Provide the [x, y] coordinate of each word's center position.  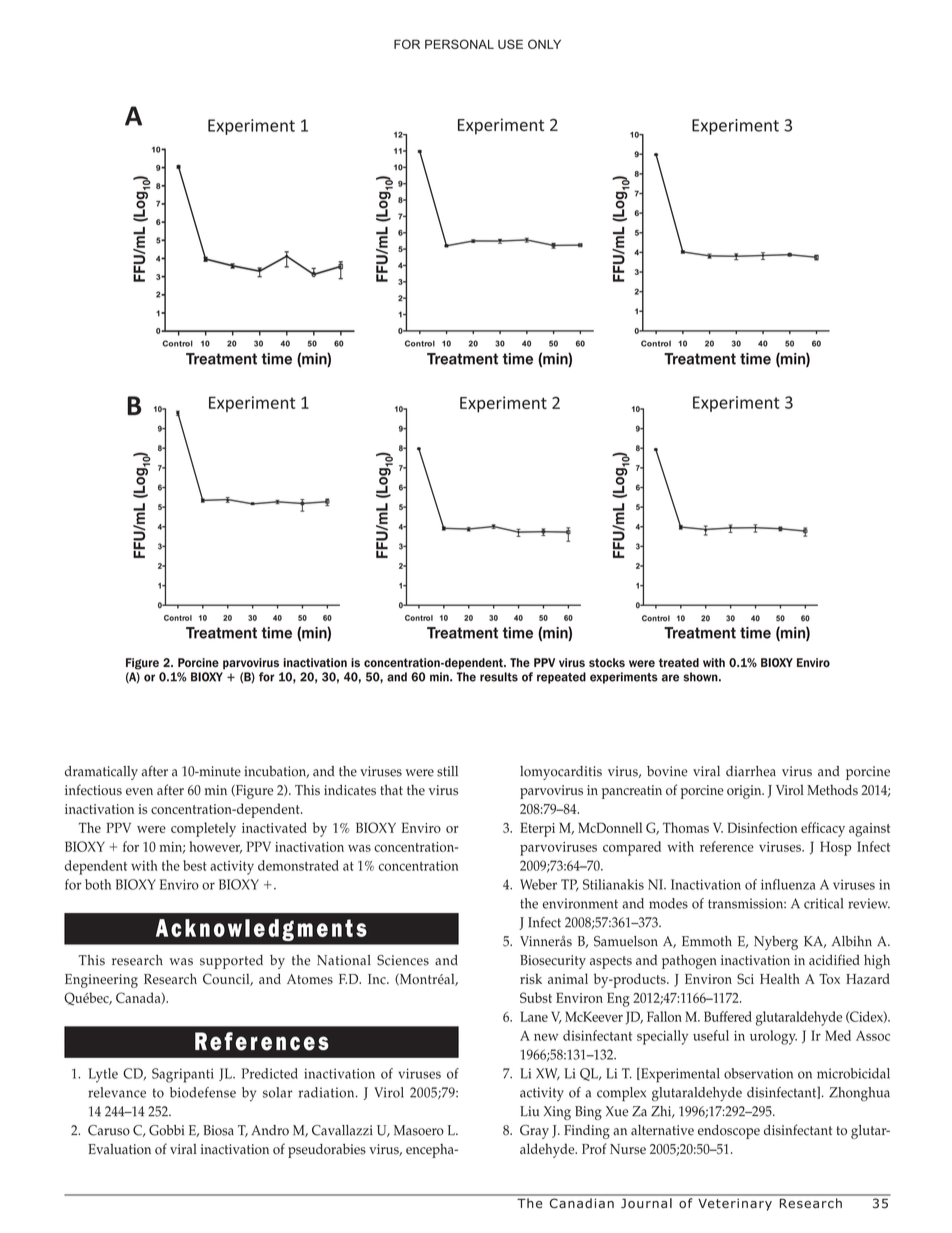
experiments [624, 678]
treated [679, 662]
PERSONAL [459, 44]
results [499, 677]
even [139, 792]
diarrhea [751, 771]
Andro [270, 1130]
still [447, 771]
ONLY [544, 44]
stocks [607, 662]
